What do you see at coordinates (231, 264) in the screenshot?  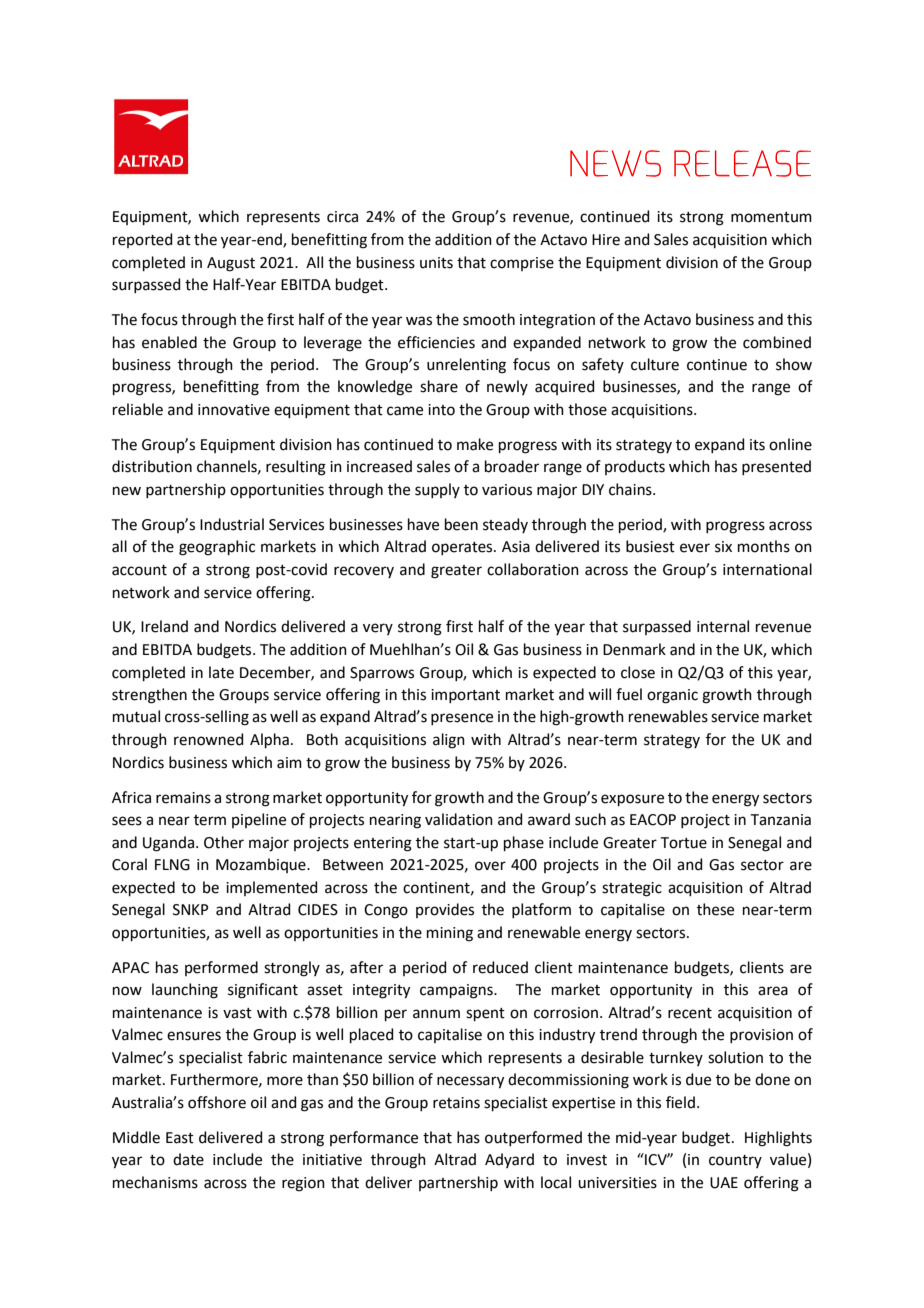 I see `August` at bounding box center [231, 264].
